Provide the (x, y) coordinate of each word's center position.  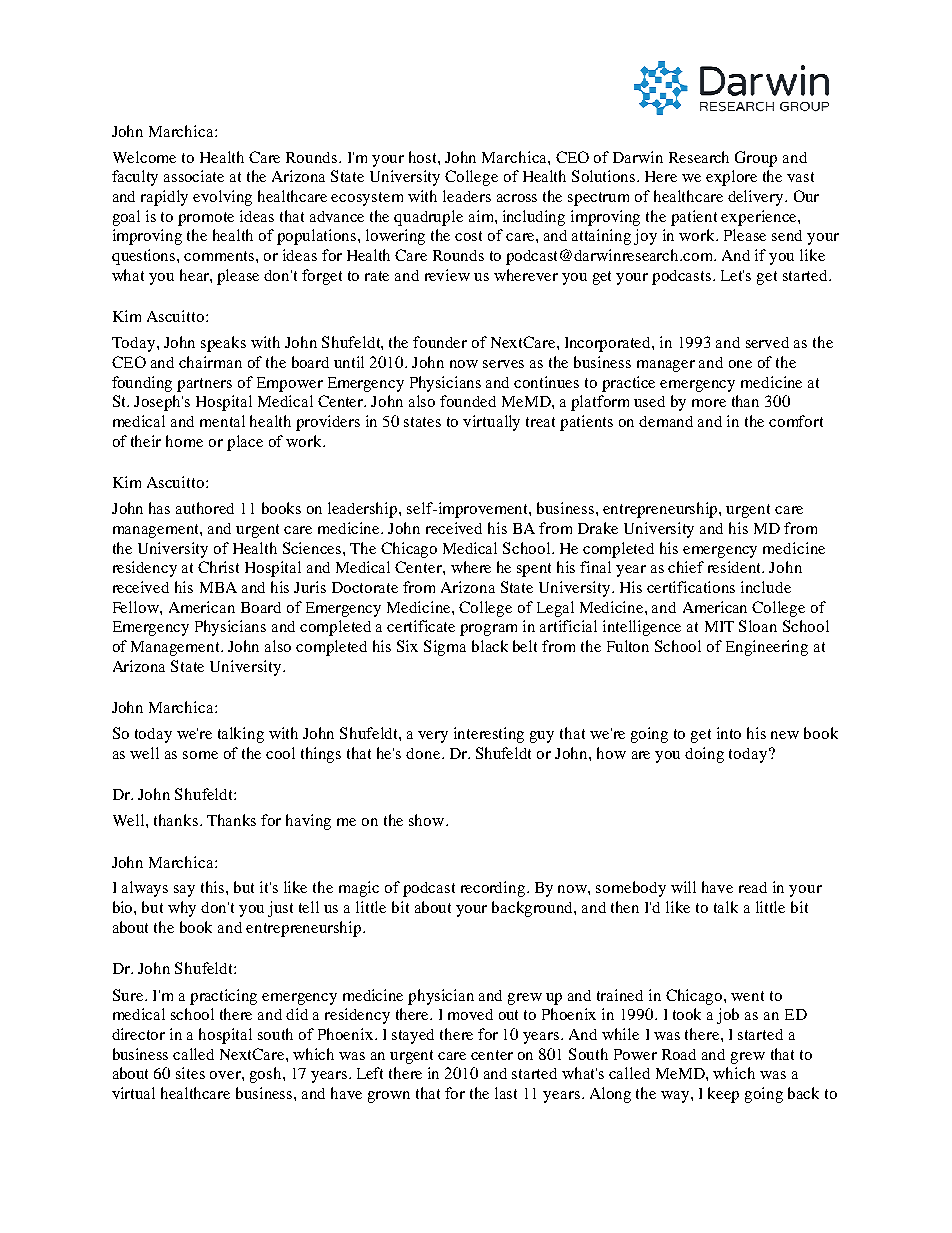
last (506, 1093)
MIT (719, 626)
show (428, 820)
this (214, 887)
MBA (218, 587)
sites (190, 1073)
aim (482, 216)
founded (468, 401)
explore (731, 178)
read (753, 887)
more (709, 403)
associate (194, 176)
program (488, 630)
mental (222, 421)
